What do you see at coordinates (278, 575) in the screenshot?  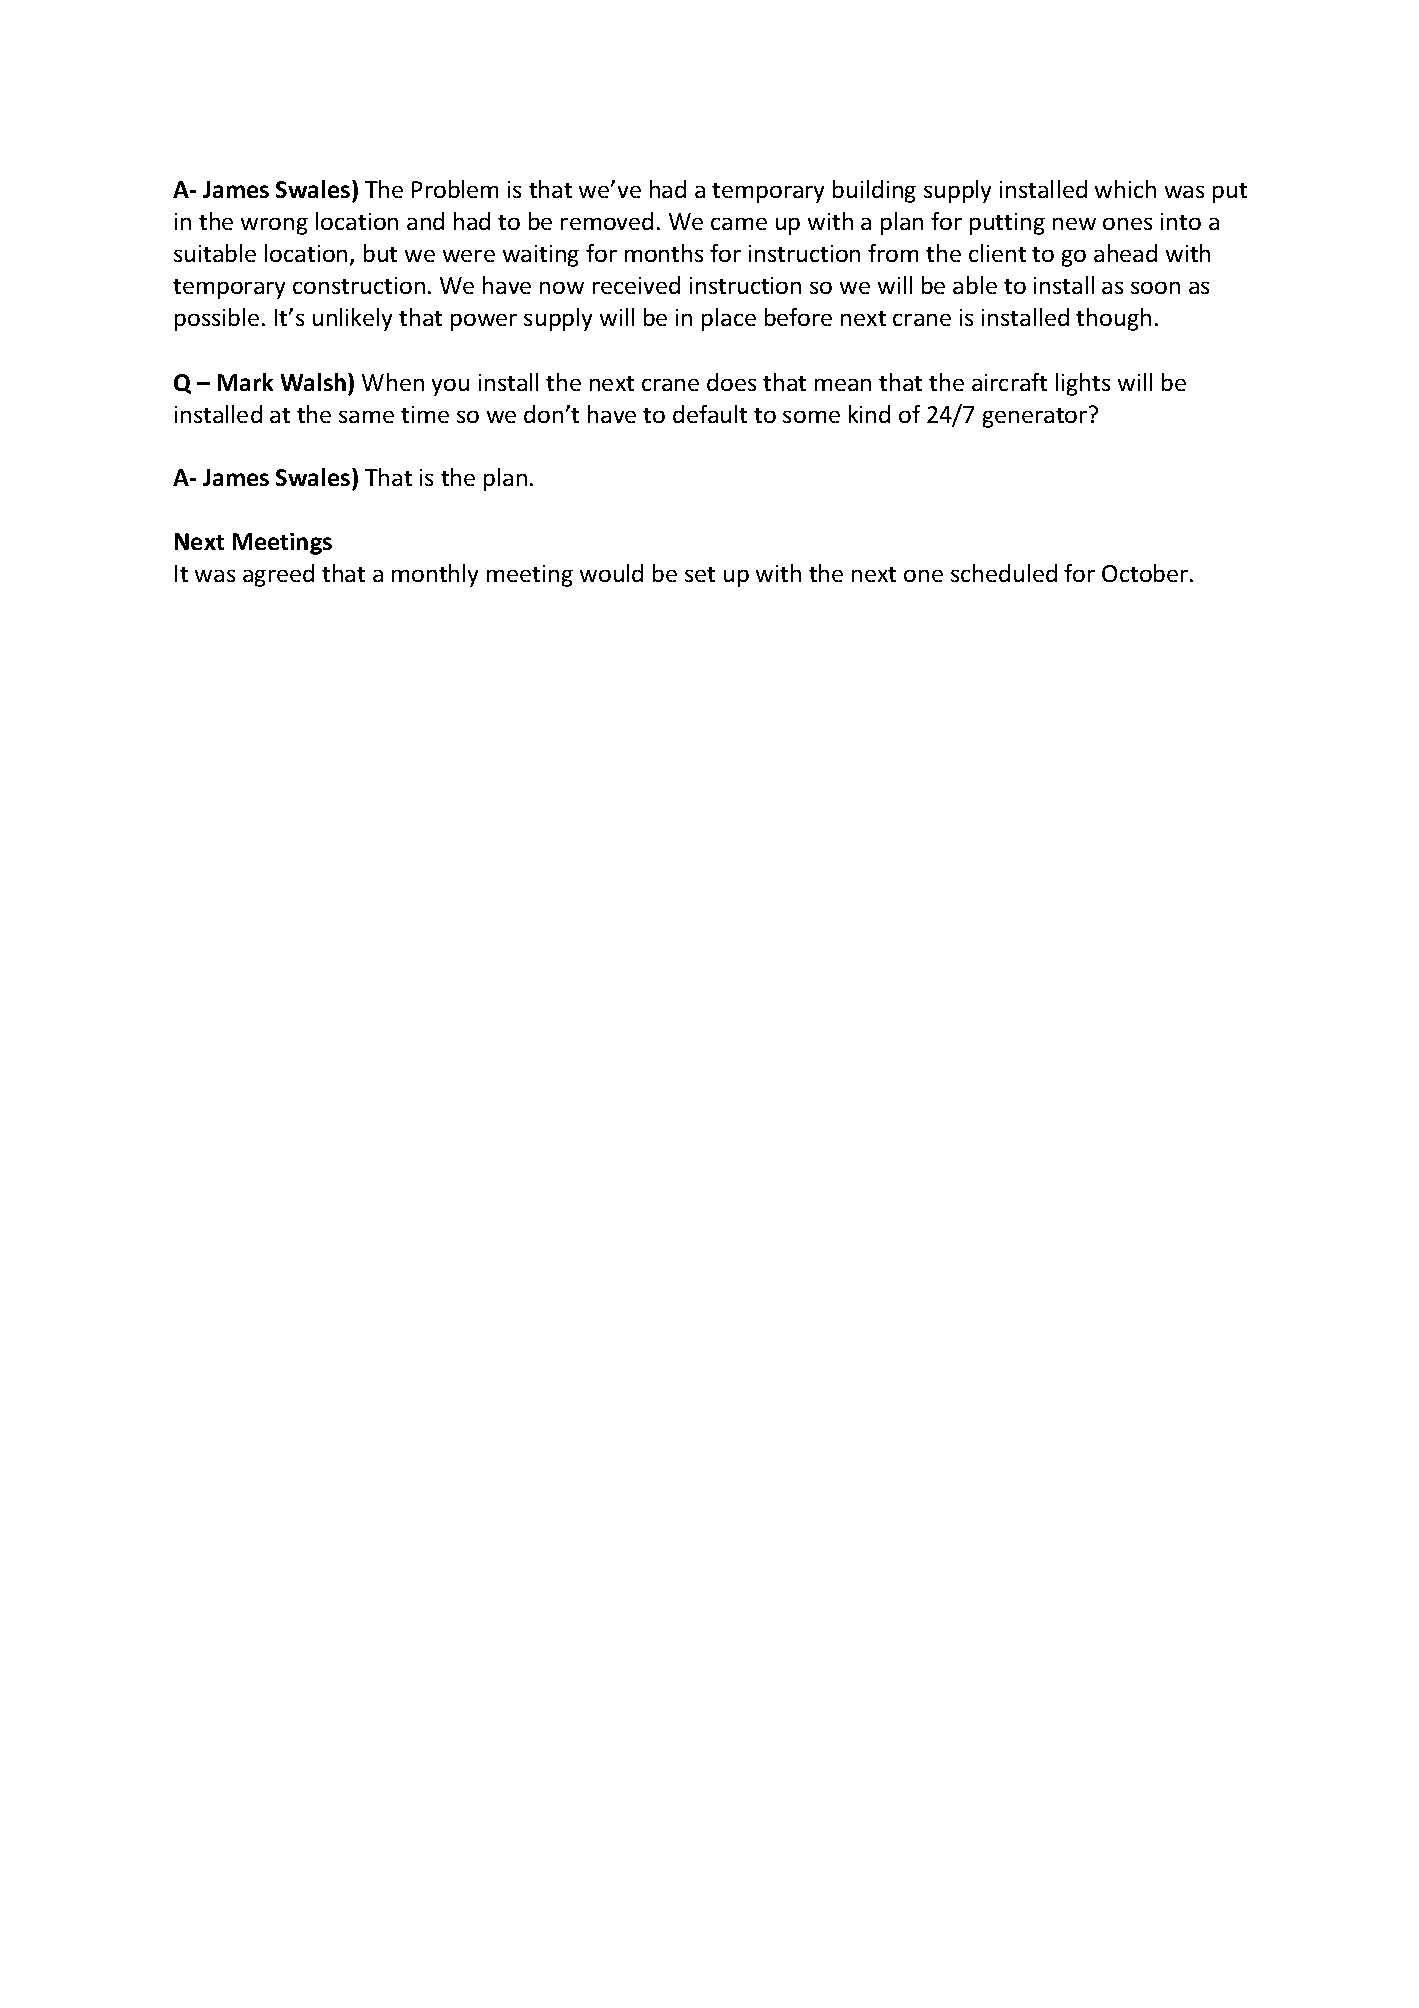 I see `agreed` at bounding box center [278, 575].
